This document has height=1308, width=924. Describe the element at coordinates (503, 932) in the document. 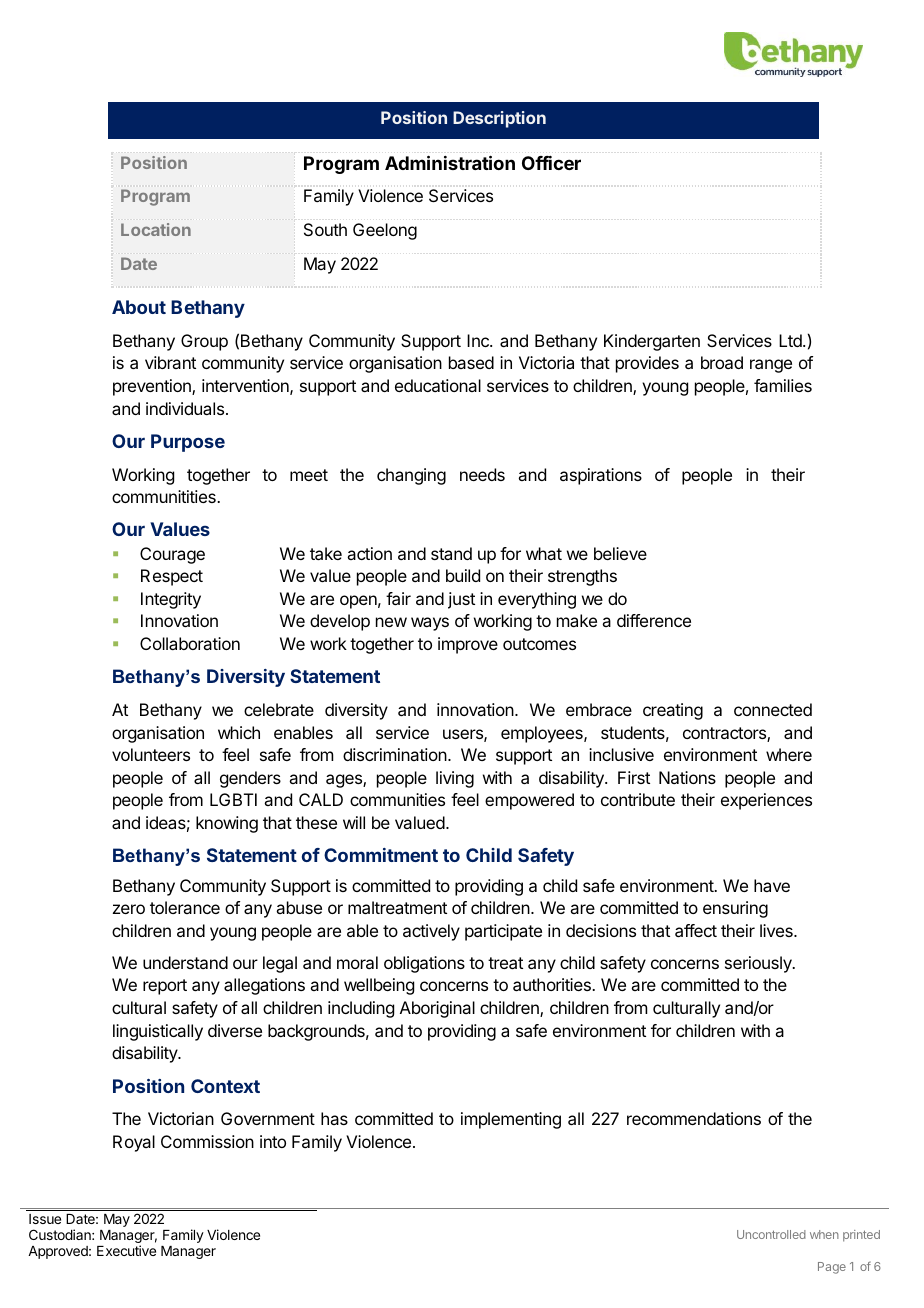

I see `participate` at that location.
